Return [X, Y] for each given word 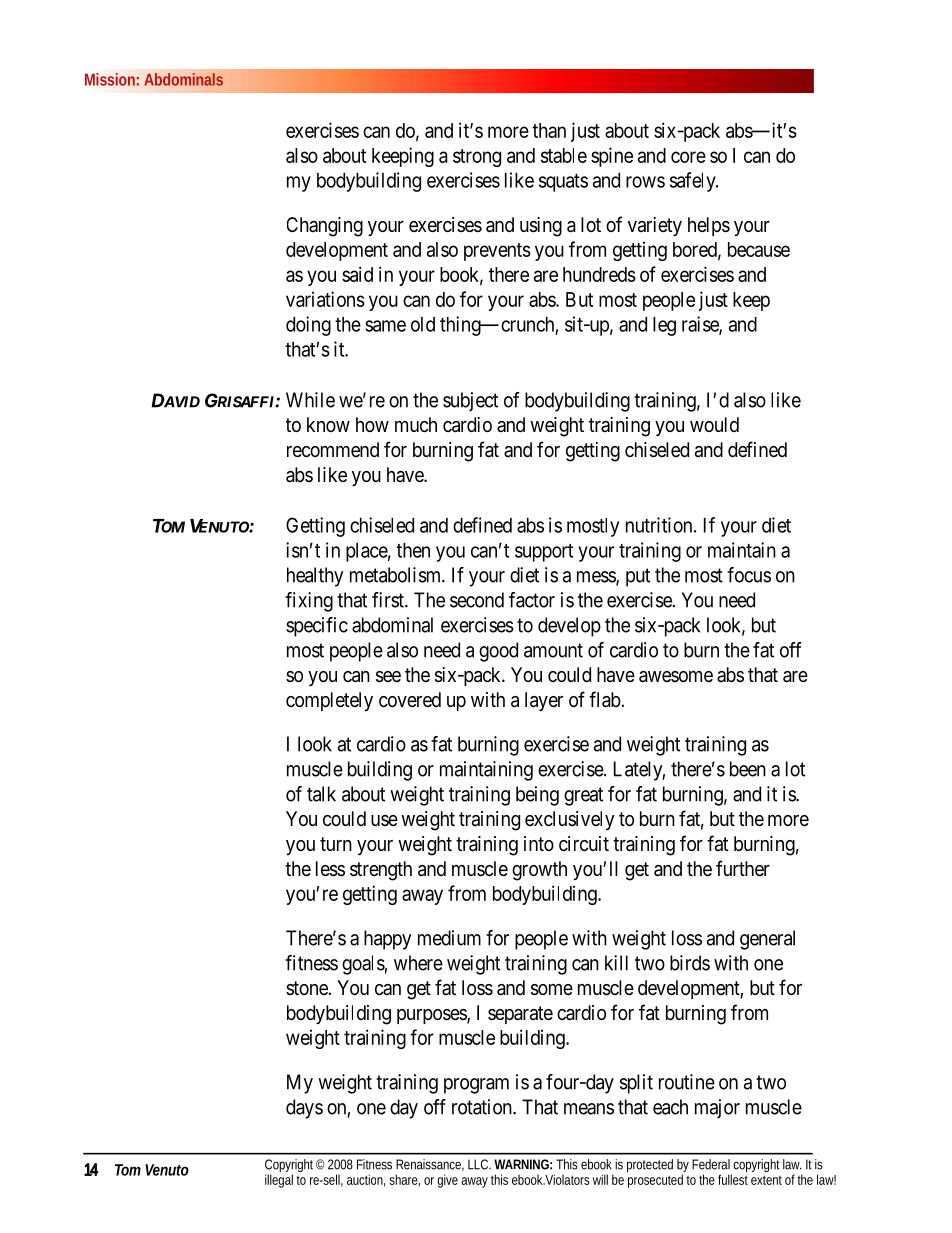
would [714, 424]
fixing [309, 602]
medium [449, 938]
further [743, 868]
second [477, 600]
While [310, 400]
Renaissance [430, 1165]
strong [477, 158]
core [688, 157]
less [330, 869]
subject [470, 402]
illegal [279, 1181]
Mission [110, 79]
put [638, 577]
